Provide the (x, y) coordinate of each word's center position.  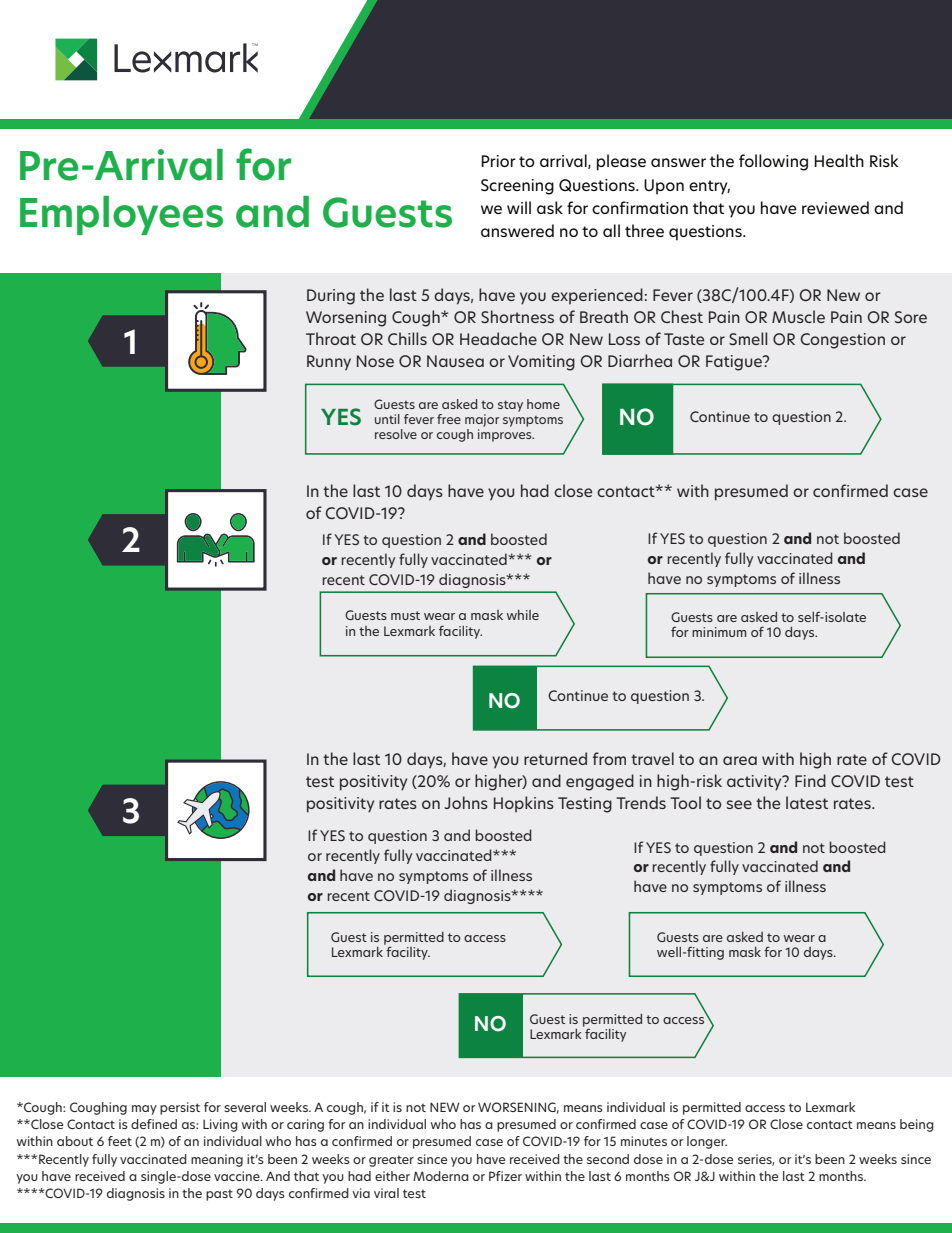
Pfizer (505, 1176)
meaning (217, 1160)
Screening (517, 187)
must (405, 615)
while (523, 615)
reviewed (835, 207)
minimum (719, 632)
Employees (121, 215)
